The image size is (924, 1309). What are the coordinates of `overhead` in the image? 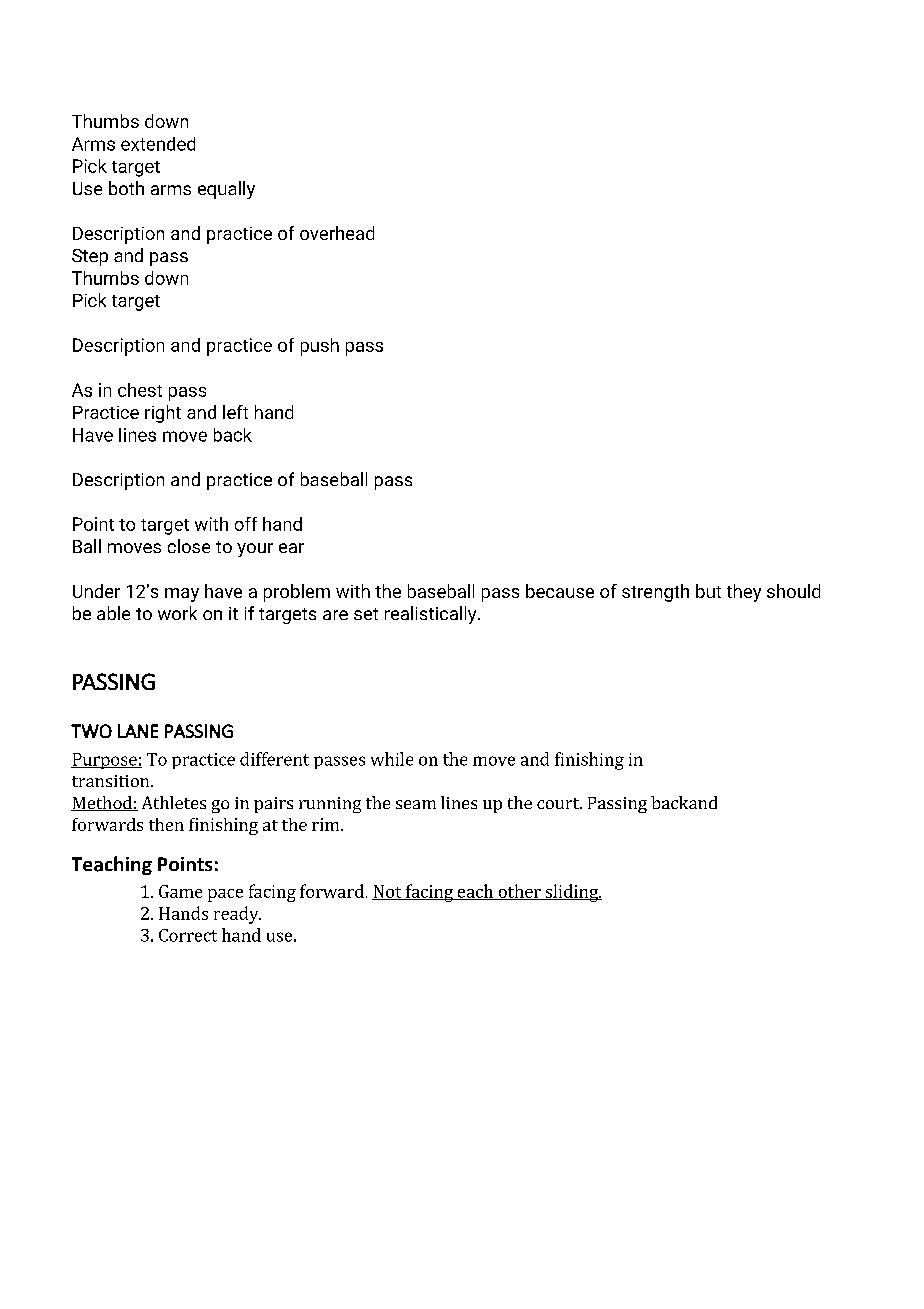 It's located at (337, 233).
